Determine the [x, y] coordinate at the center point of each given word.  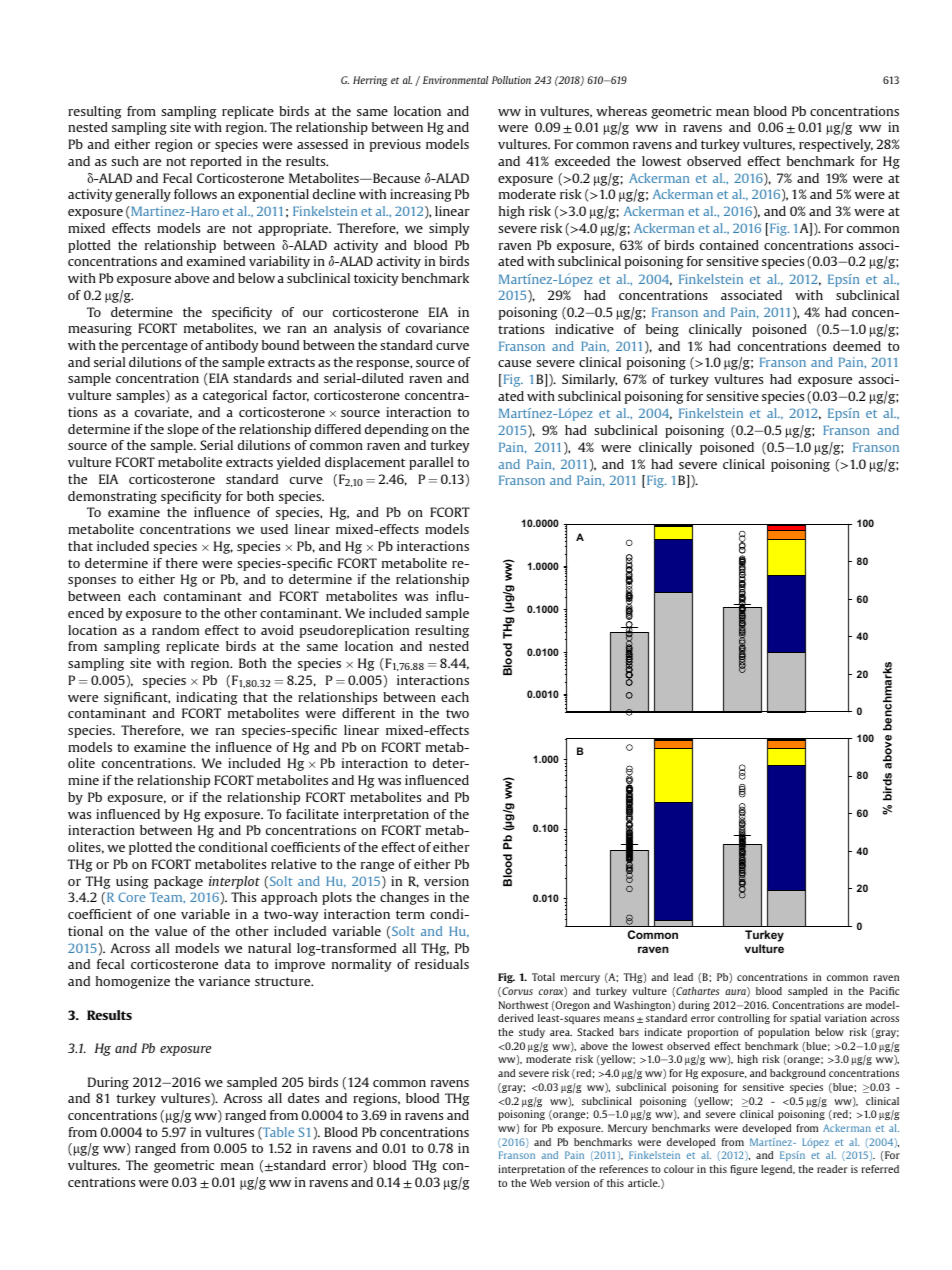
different [368, 713]
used [274, 529]
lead [683, 977]
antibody [231, 346]
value [171, 931]
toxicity [376, 279]
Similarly [589, 380]
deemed [857, 346]
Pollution [511, 80]
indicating [207, 698]
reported [216, 162]
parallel [431, 463]
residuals [442, 964]
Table [277, 1133]
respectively [836, 145]
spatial [805, 1019]
